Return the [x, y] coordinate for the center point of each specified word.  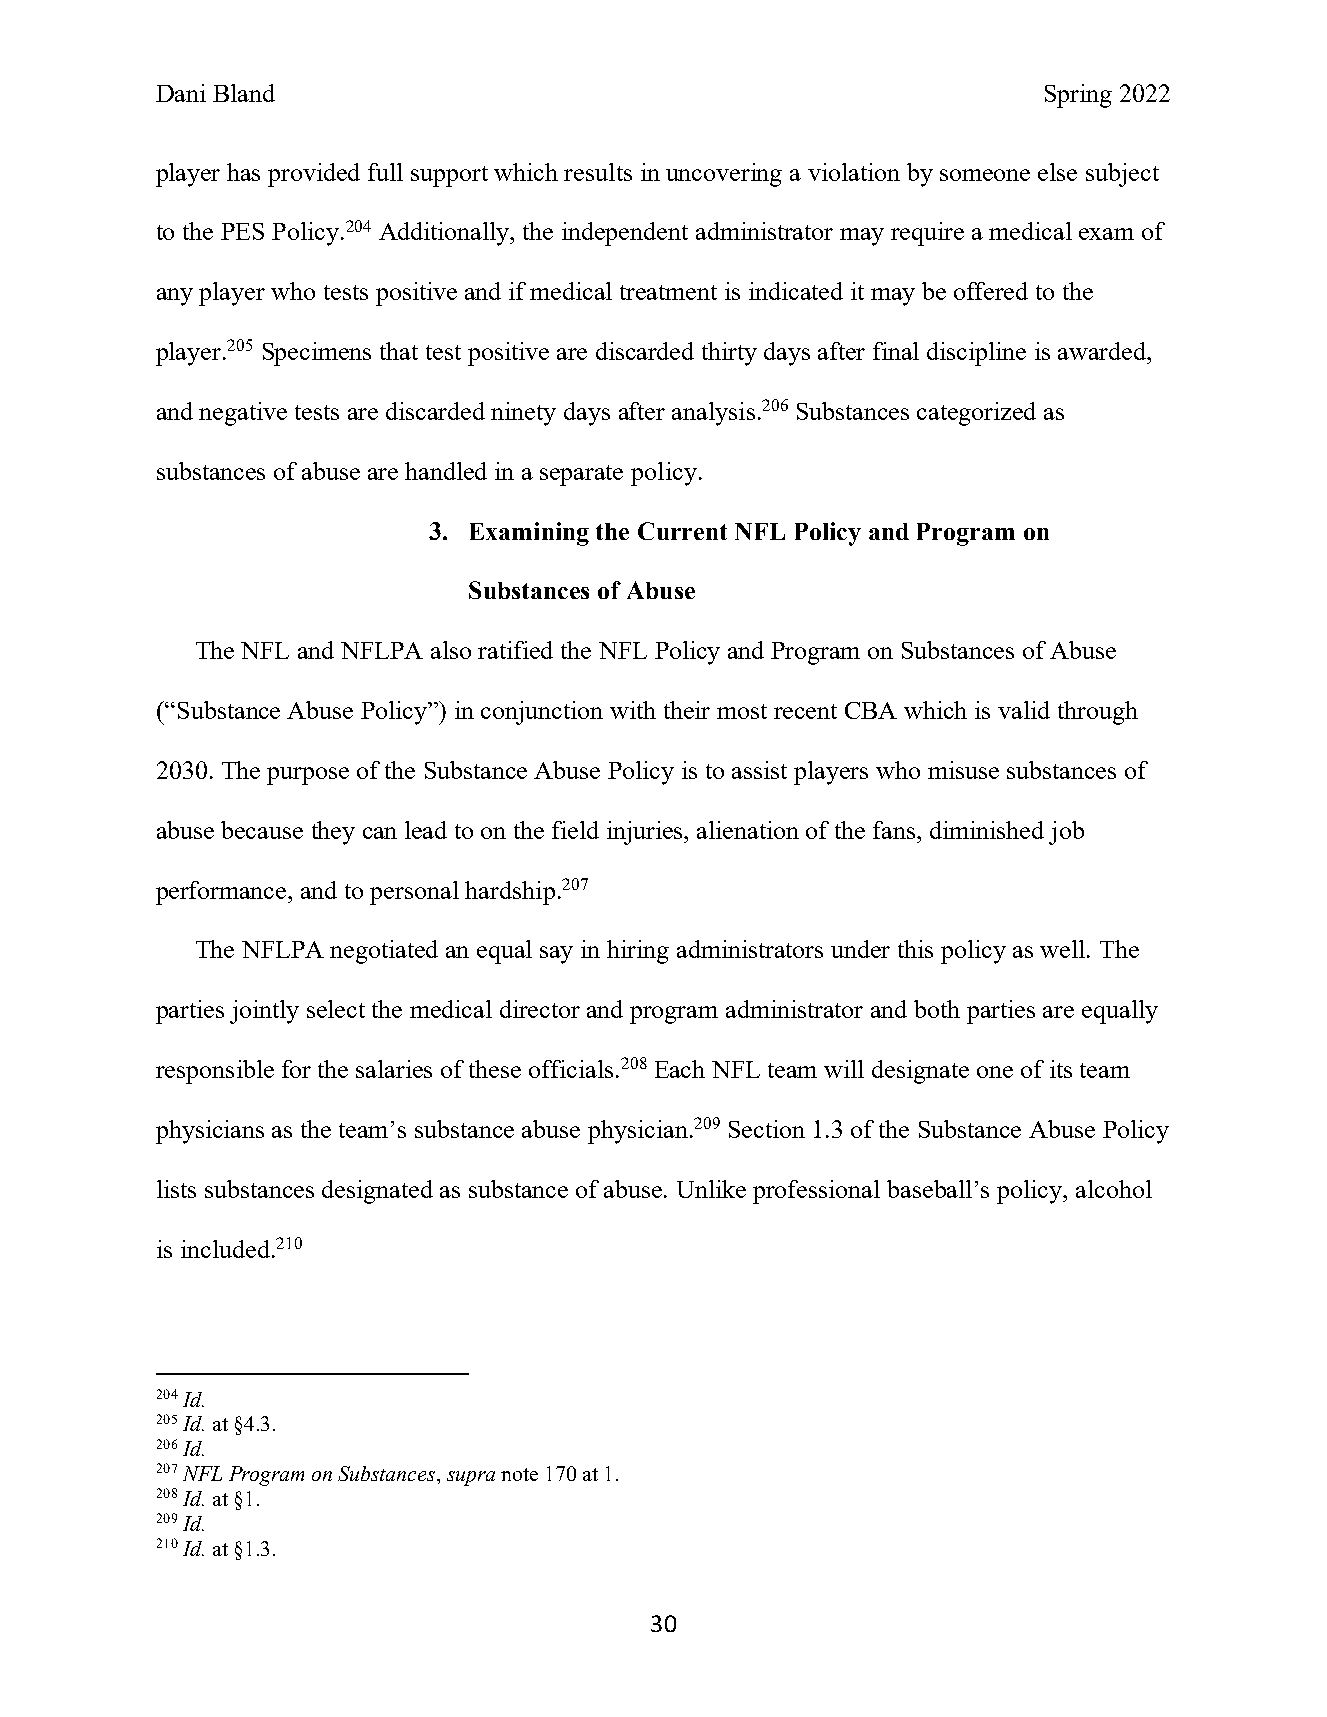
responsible [215, 1072]
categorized [976, 414]
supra [471, 1478]
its [1061, 1069]
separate [581, 475]
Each [680, 1069]
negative [243, 414]
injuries [646, 833]
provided [314, 175]
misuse [963, 770]
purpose [308, 776]
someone [985, 175]
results [598, 172]
